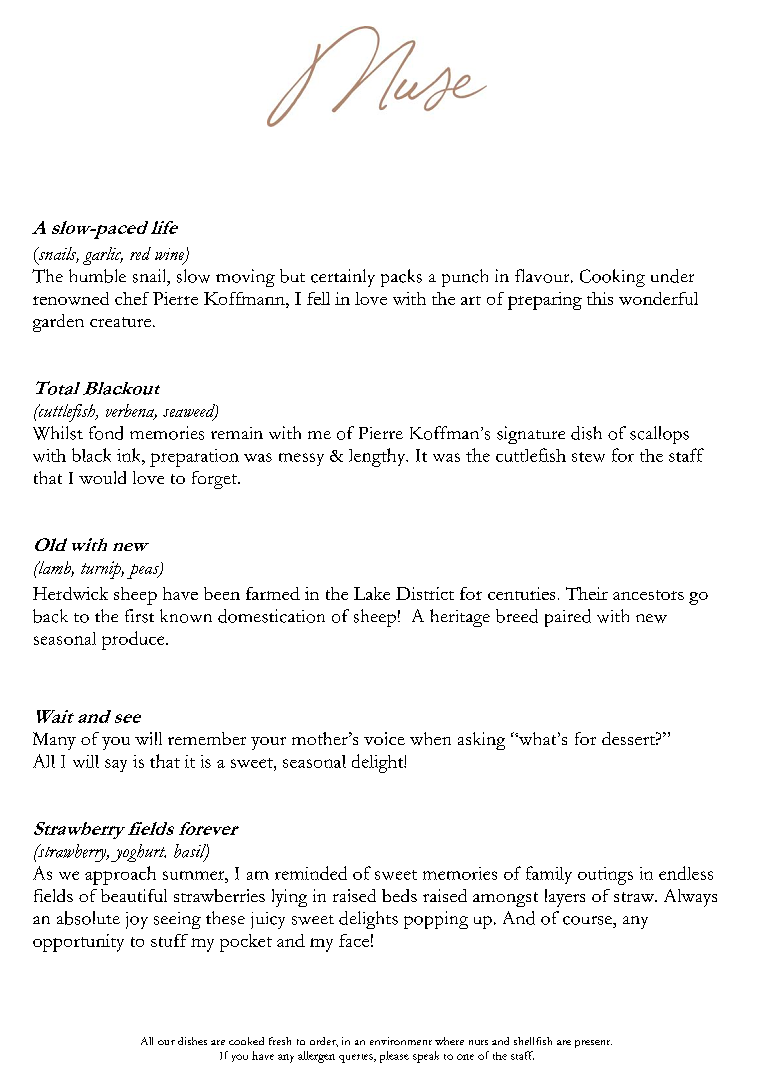 This screenshot has width=760, height=1078. I want to click on humble, so click(97, 276).
